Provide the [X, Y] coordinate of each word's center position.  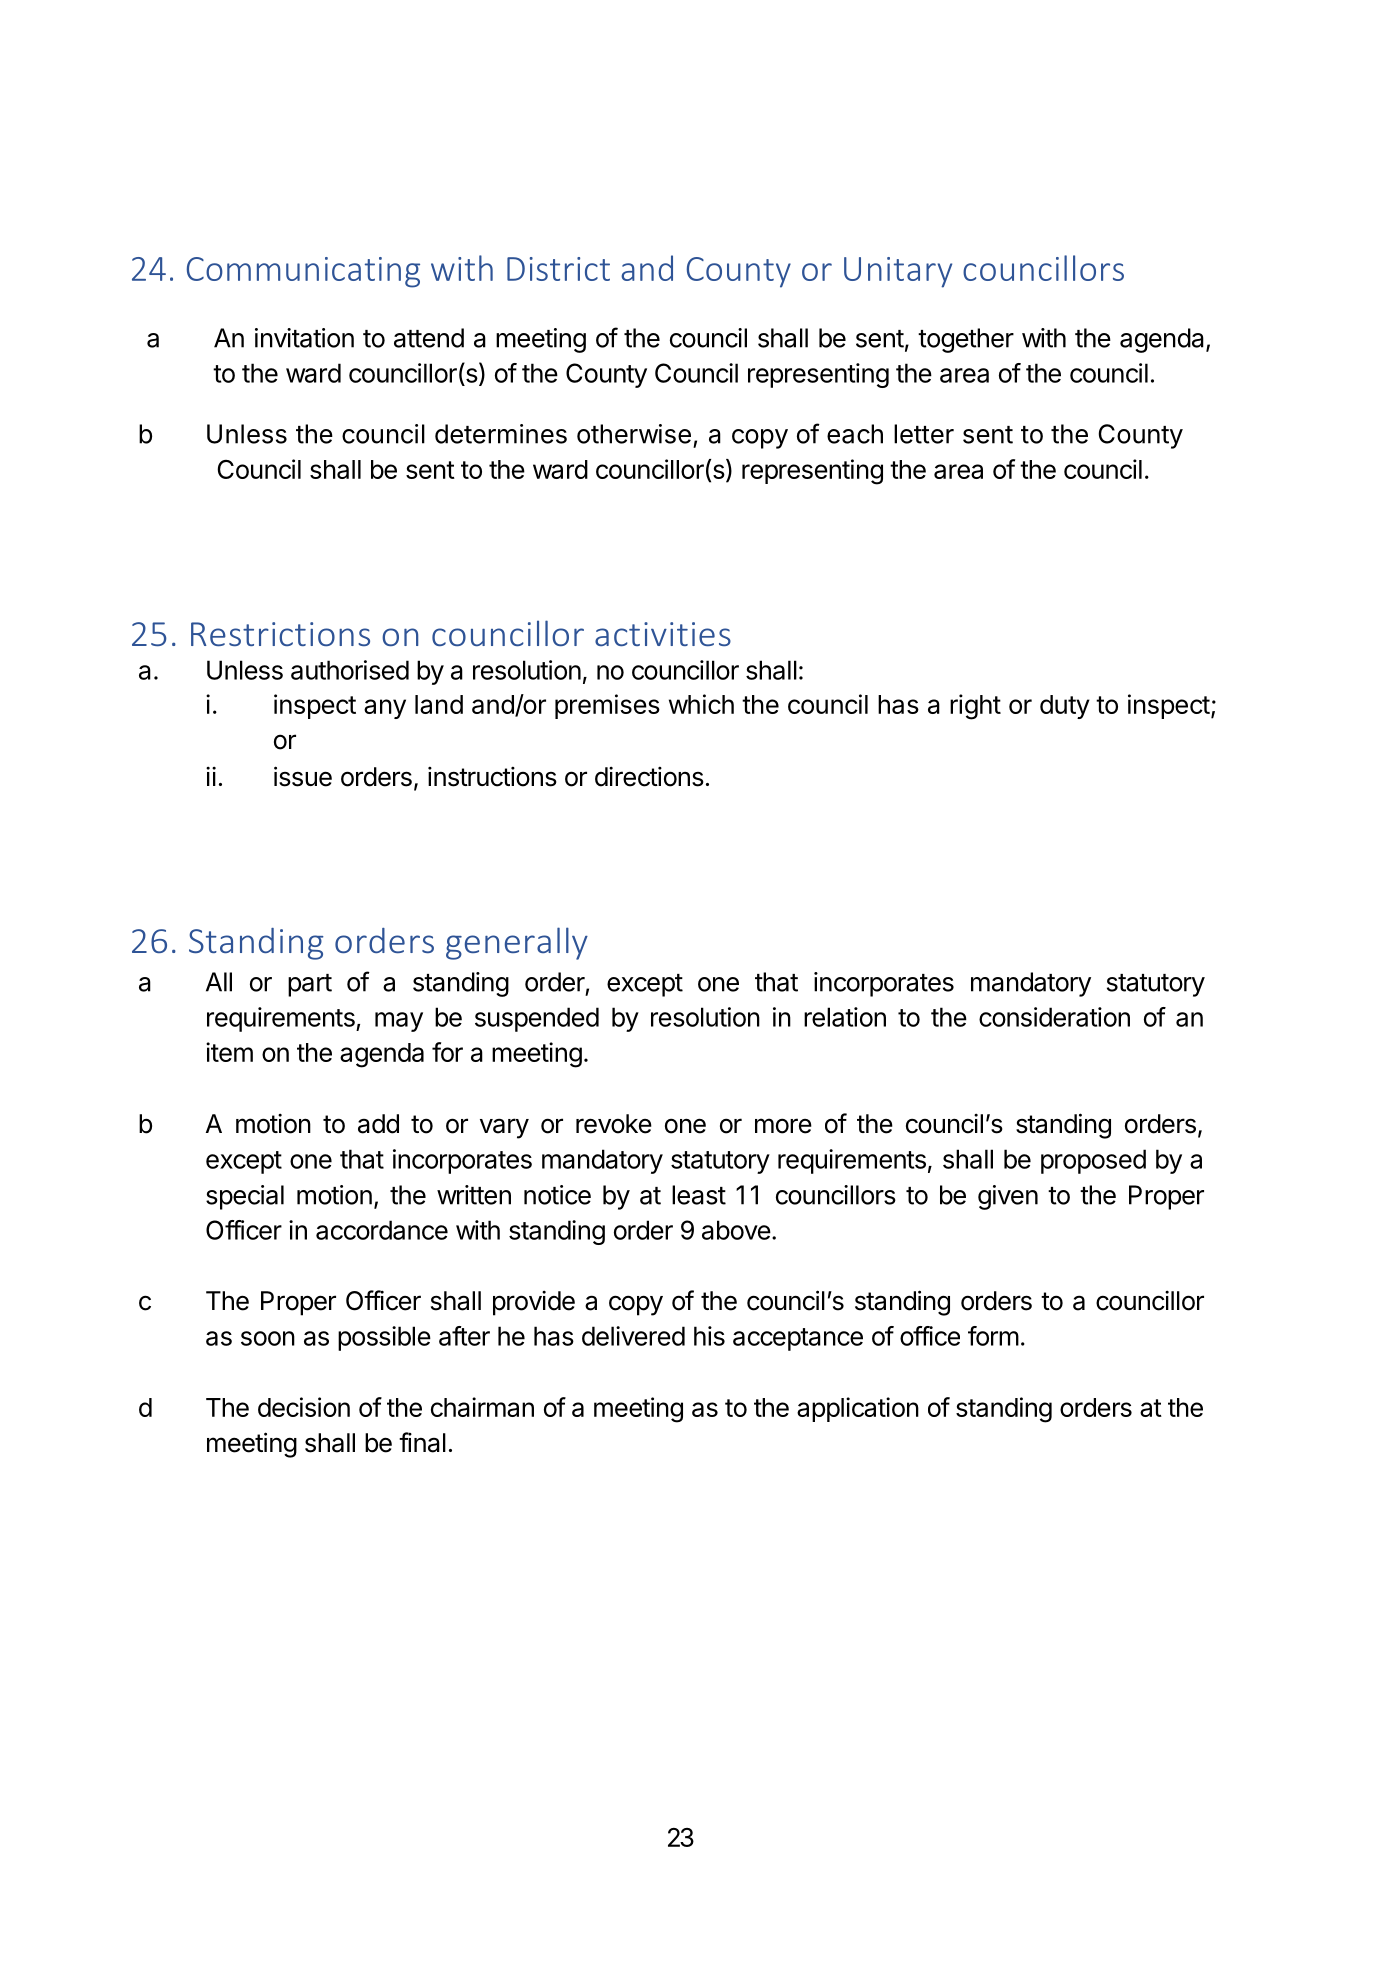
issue [303, 776]
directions [649, 776]
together [966, 340]
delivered [633, 1336]
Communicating [303, 272]
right [975, 707]
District [558, 269]
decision [304, 1407]
